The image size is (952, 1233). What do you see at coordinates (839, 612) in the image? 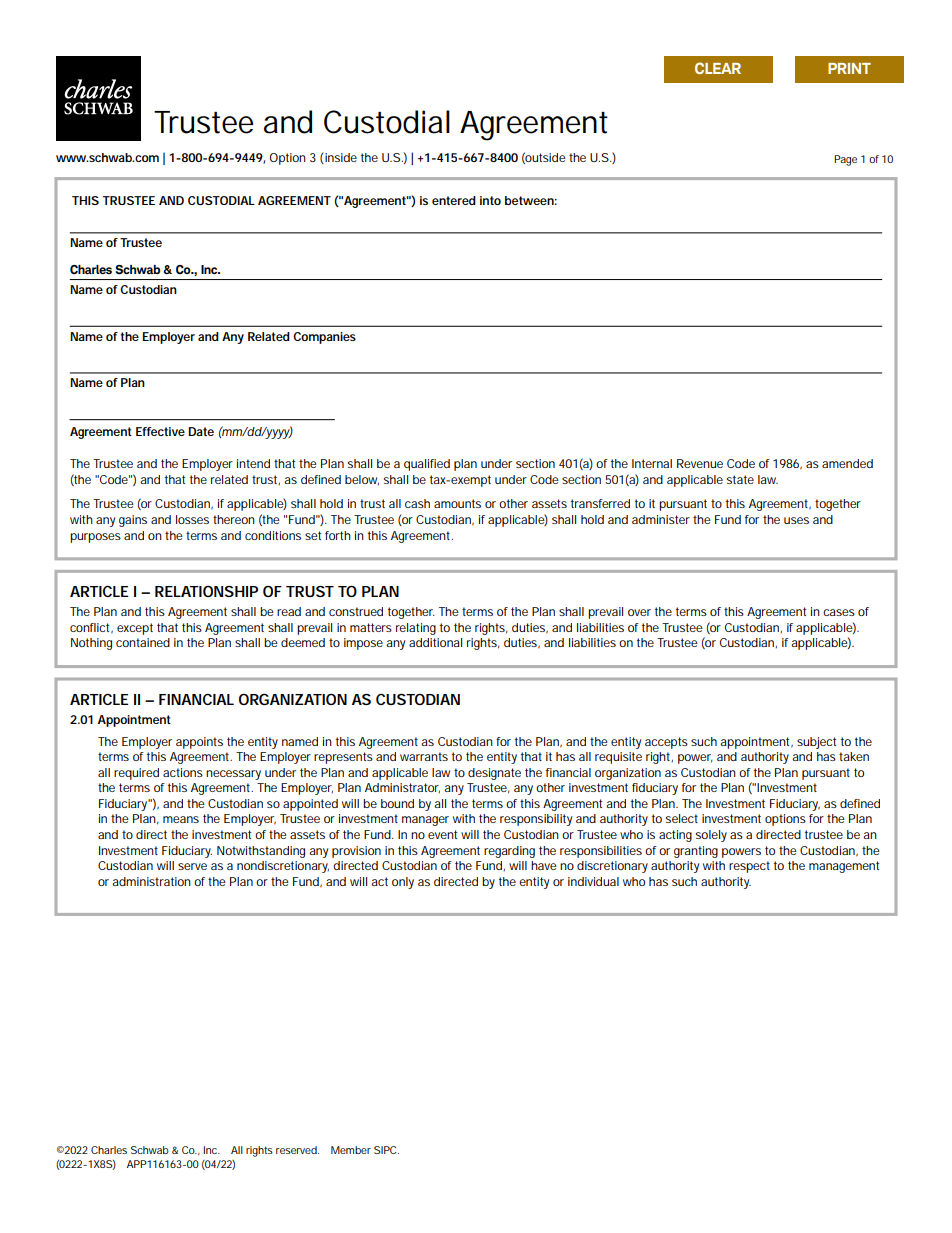
I see `cases` at bounding box center [839, 612].
